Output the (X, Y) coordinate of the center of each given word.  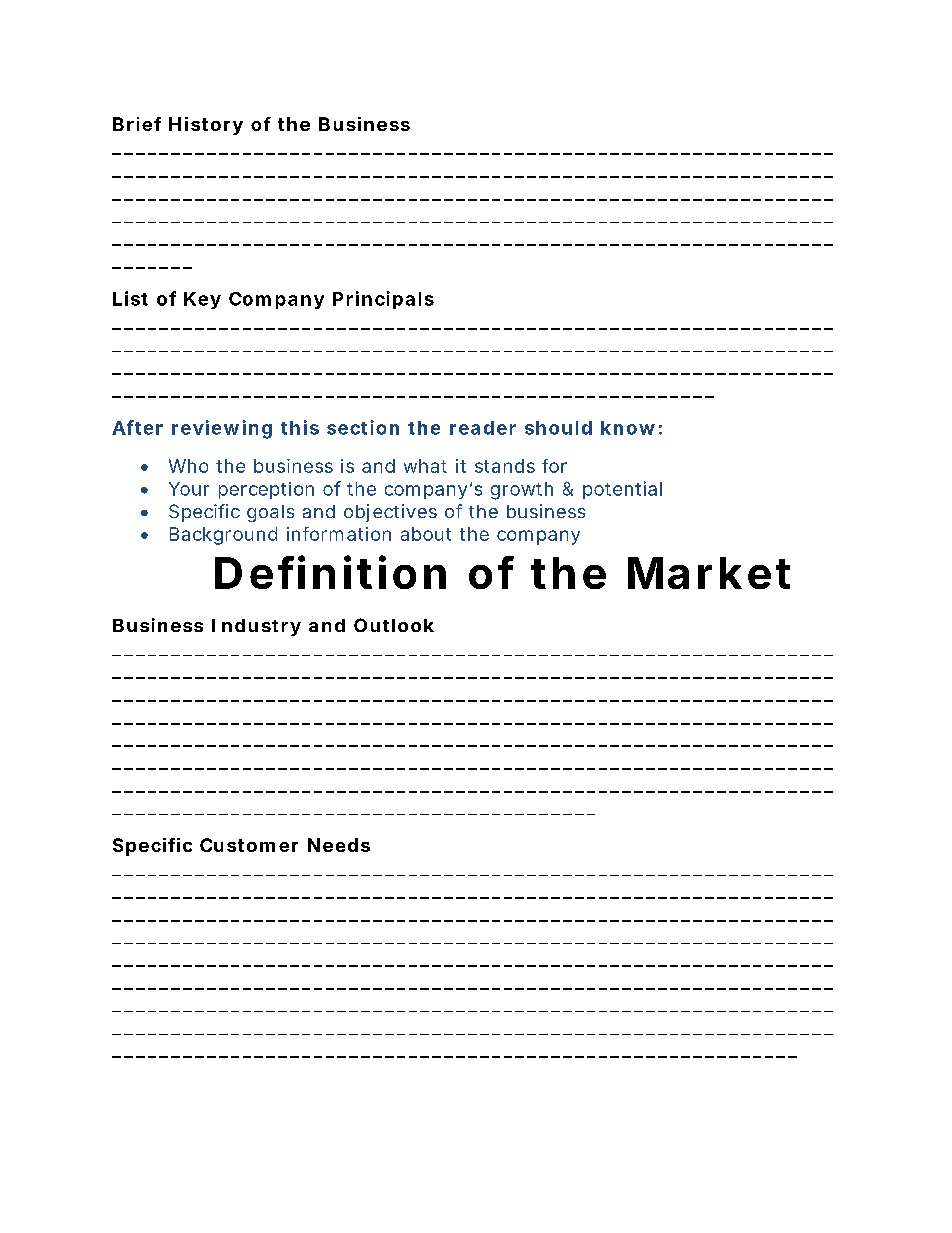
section (363, 427)
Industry (256, 627)
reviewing (222, 429)
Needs (339, 845)
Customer (249, 845)
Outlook (394, 625)
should (558, 428)
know (628, 428)
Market (709, 573)
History (206, 126)
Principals (383, 300)
